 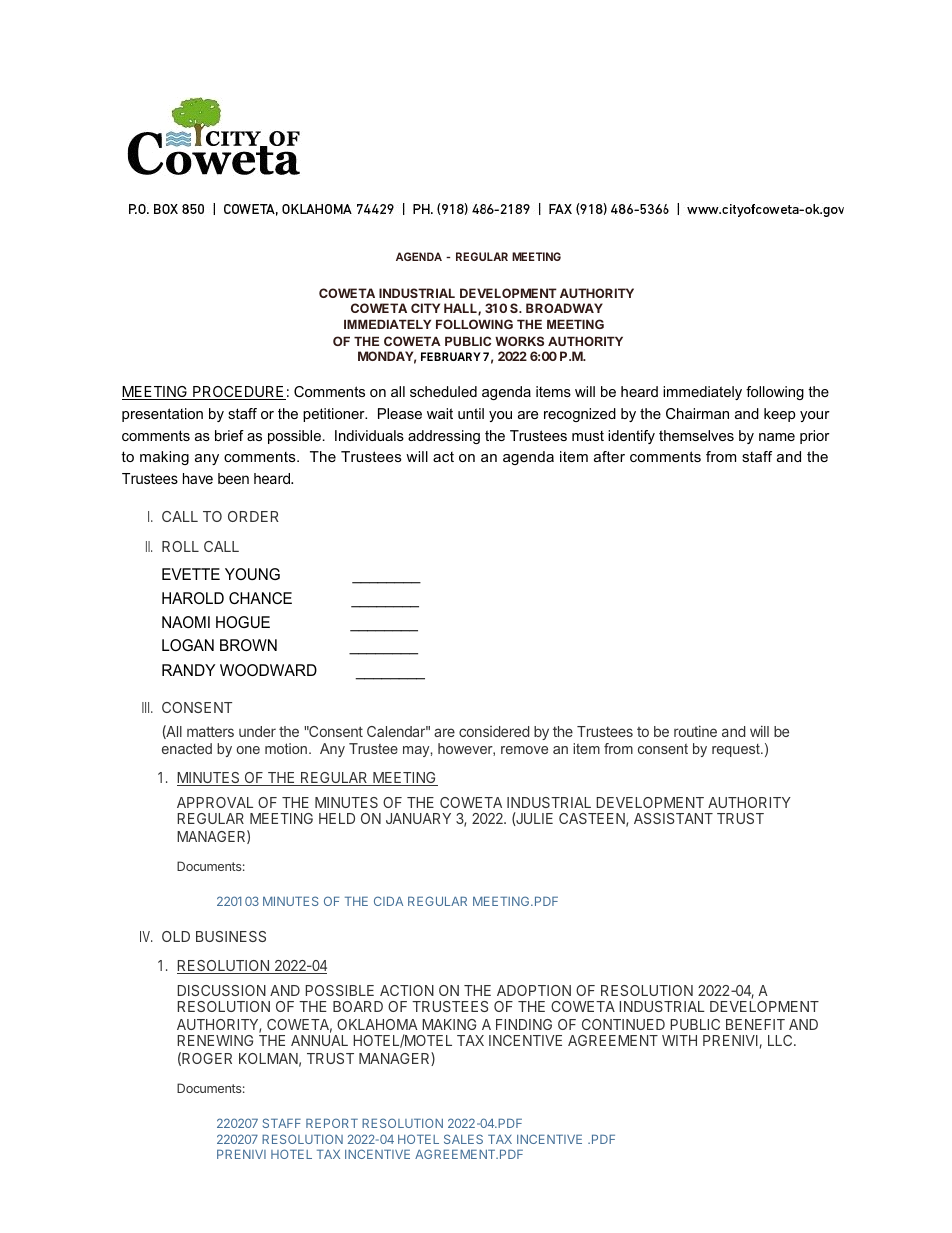 What do you see at coordinates (781, 1040) in the image?
I see `LLC` at bounding box center [781, 1040].
